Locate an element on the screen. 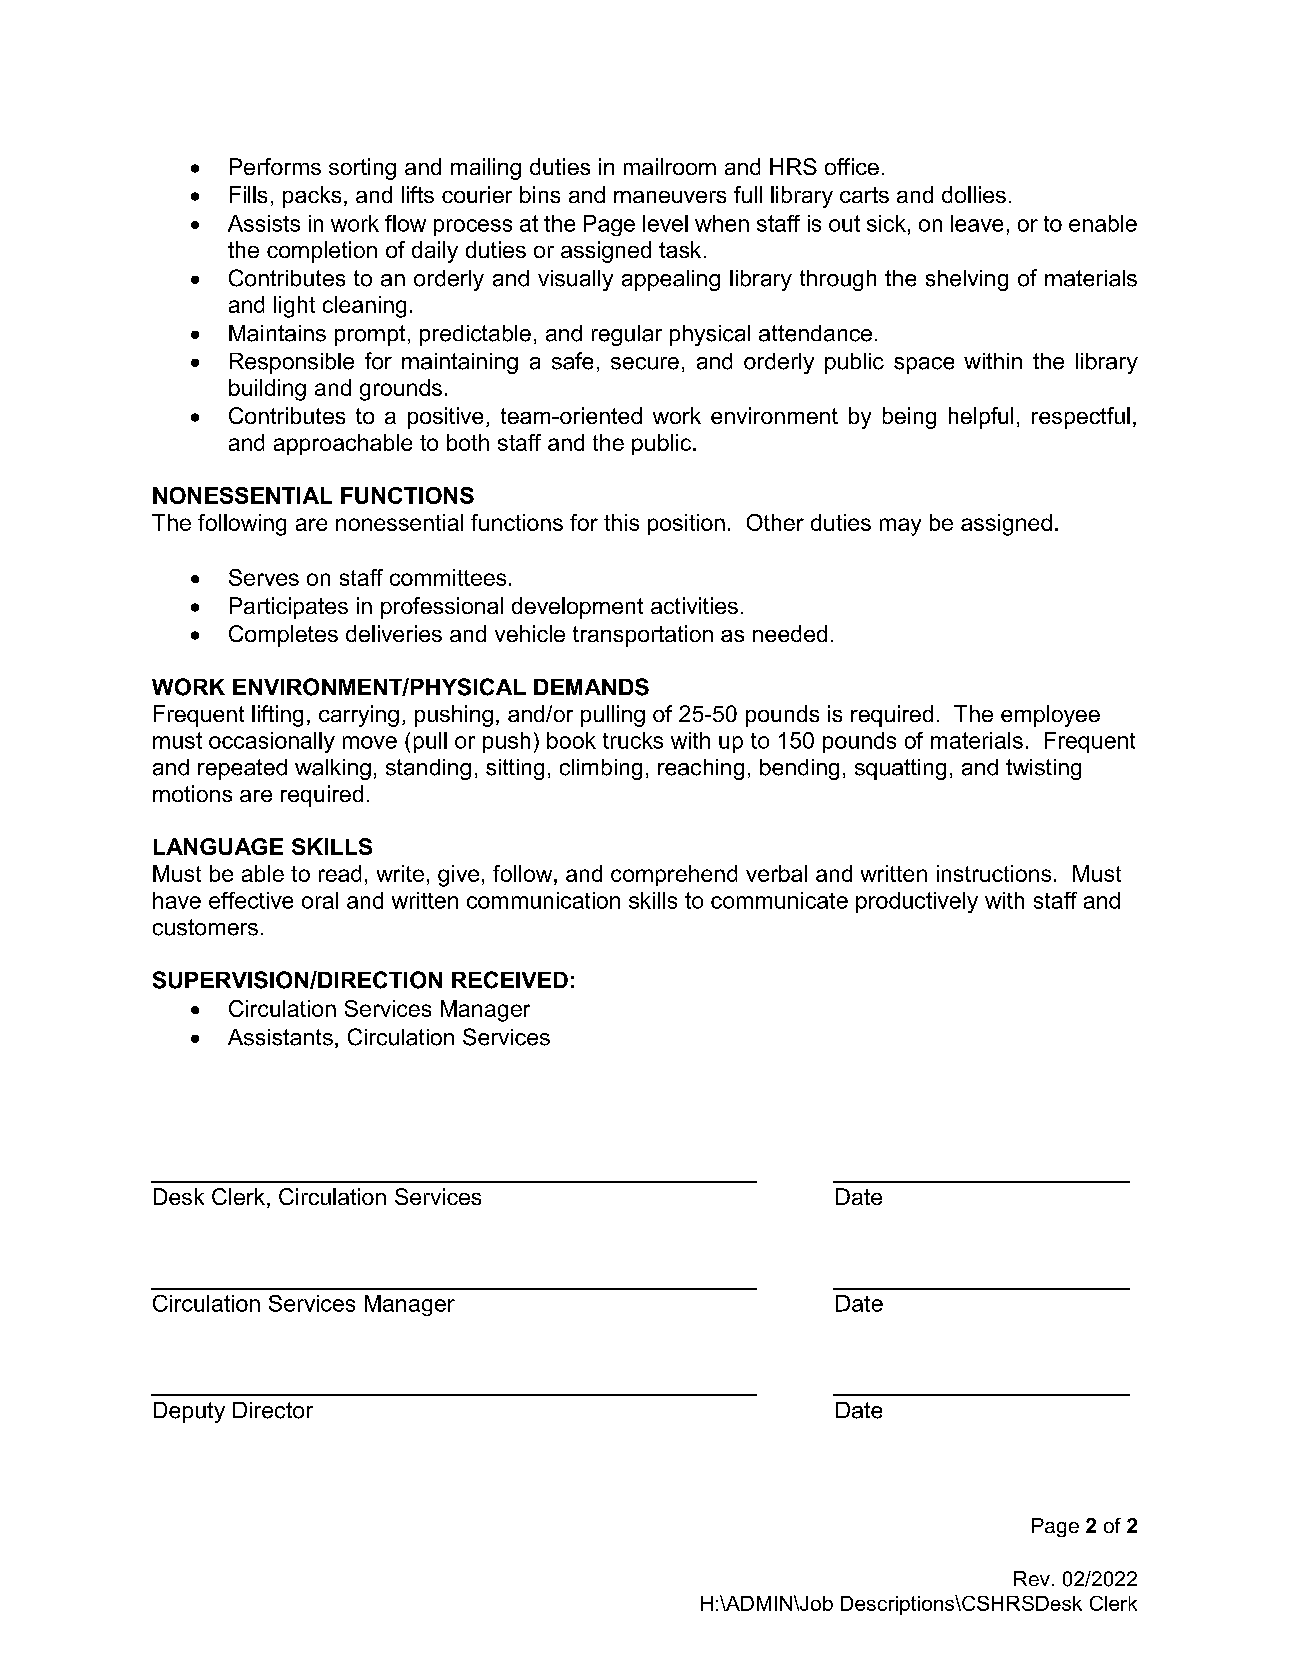 The width and height of the screenshot is (1290, 1669). may is located at coordinates (900, 527).
